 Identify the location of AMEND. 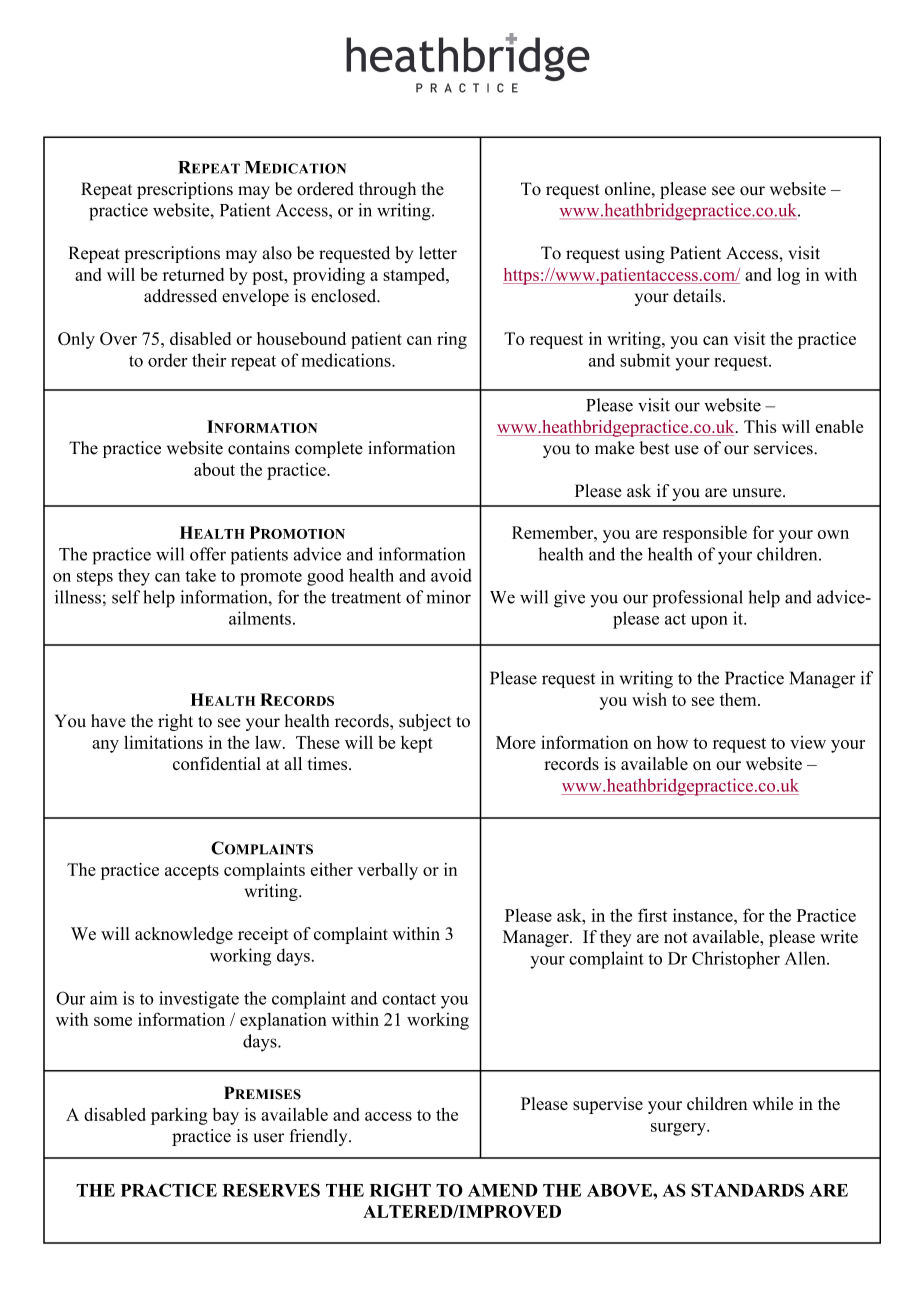
(503, 1190).
